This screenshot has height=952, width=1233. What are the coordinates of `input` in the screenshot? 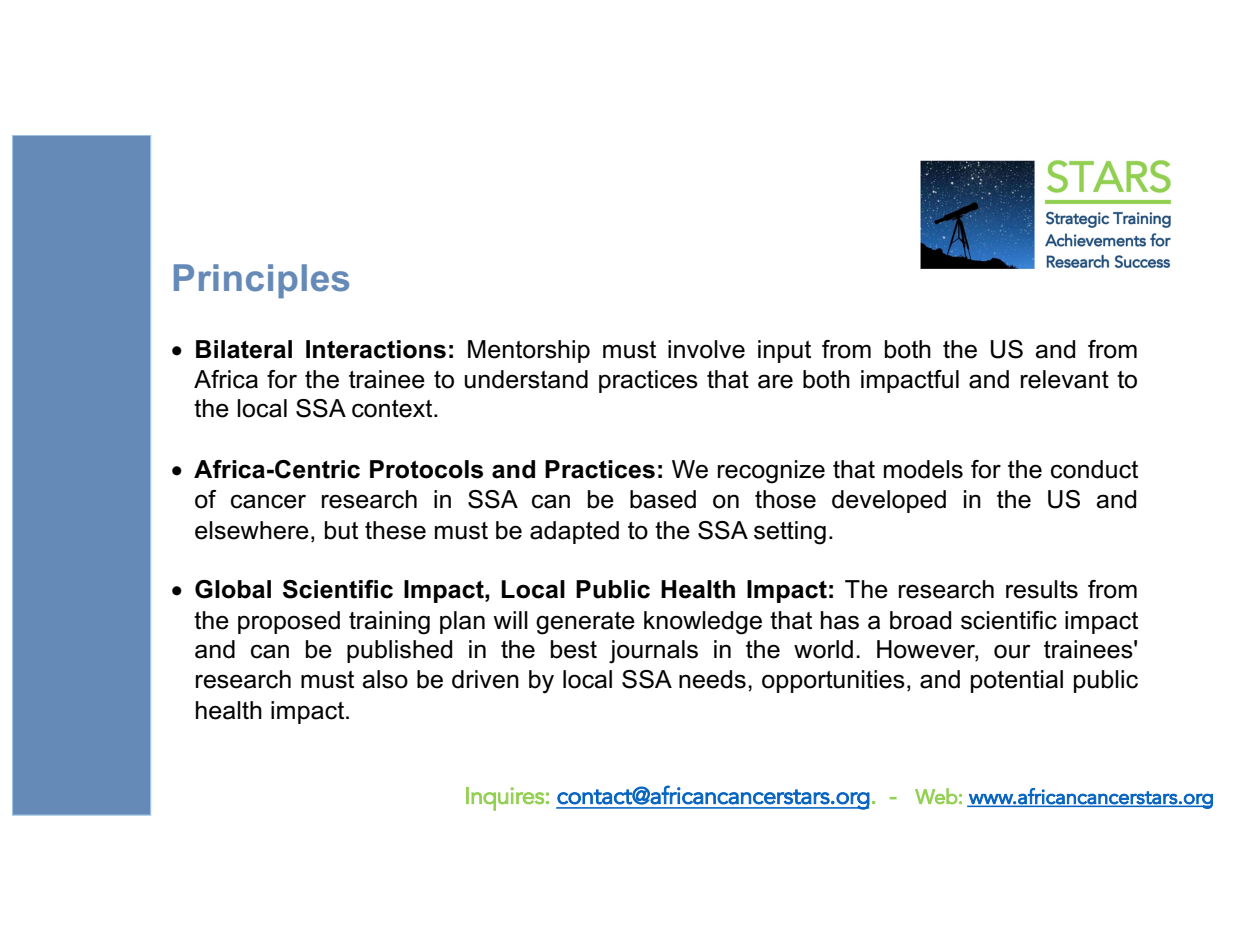 It's located at (784, 351).
